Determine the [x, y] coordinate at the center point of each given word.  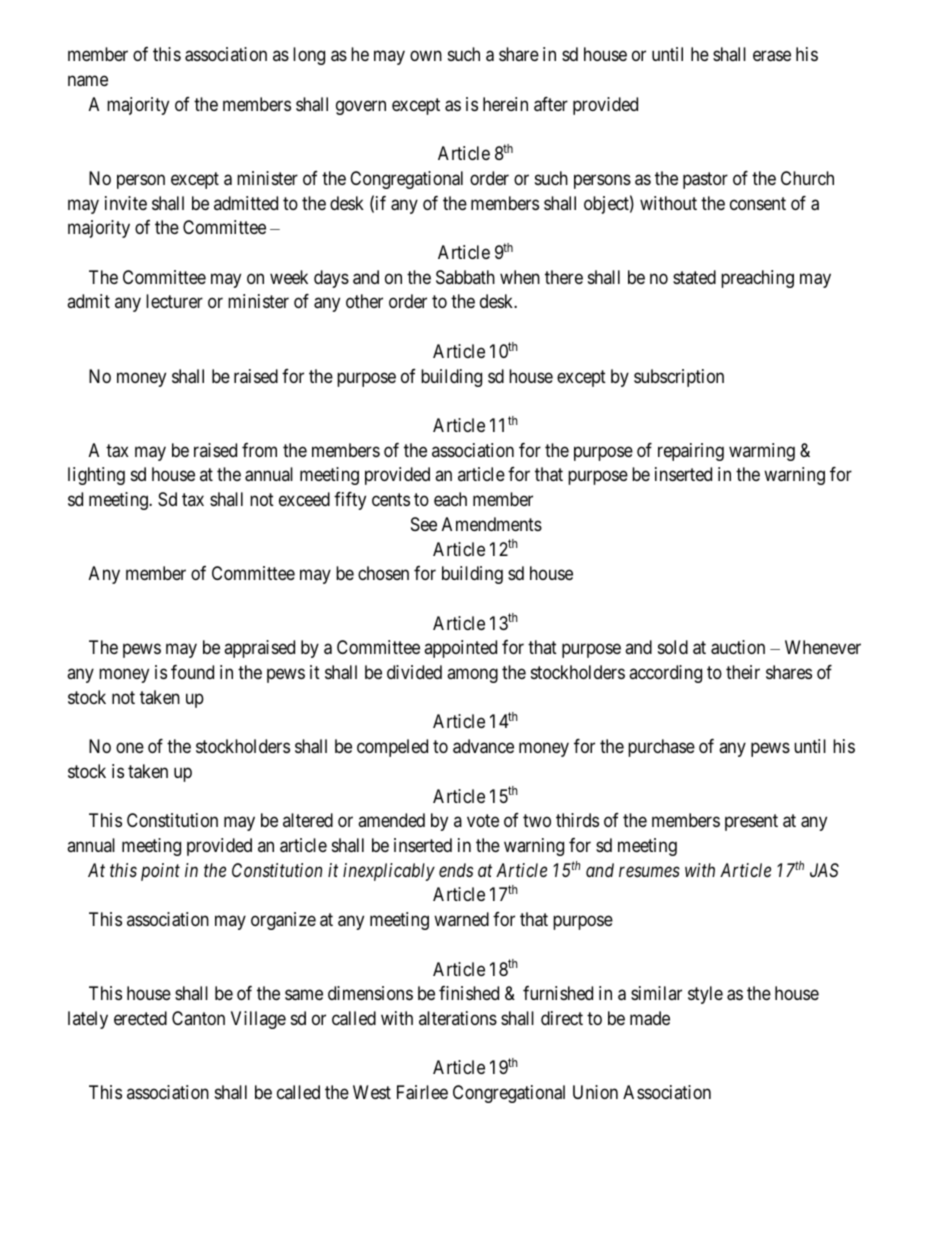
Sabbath [465, 277]
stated [694, 277]
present [751, 822]
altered [308, 820]
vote [483, 820]
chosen [383, 573]
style [705, 995]
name [88, 81]
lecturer [174, 301]
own [426, 56]
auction [738, 647]
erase [772, 56]
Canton [198, 1018]
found [192, 672]
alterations [458, 1018]
